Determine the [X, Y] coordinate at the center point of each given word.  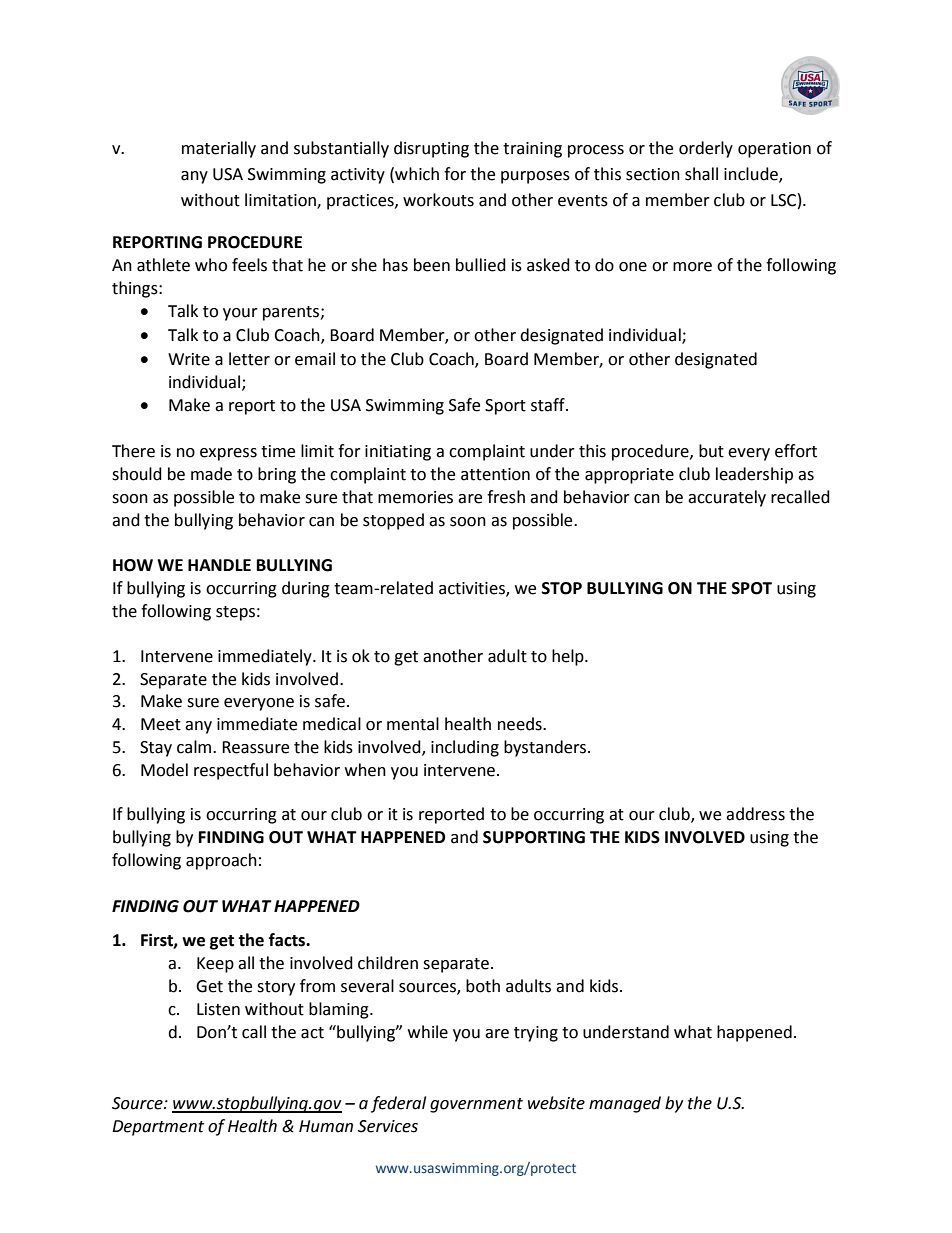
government [476, 1105]
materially [219, 149]
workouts [438, 200]
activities [473, 589]
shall [701, 174]
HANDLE [219, 565]
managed [625, 1104]
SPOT [752, 588]
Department [158, 1128]
